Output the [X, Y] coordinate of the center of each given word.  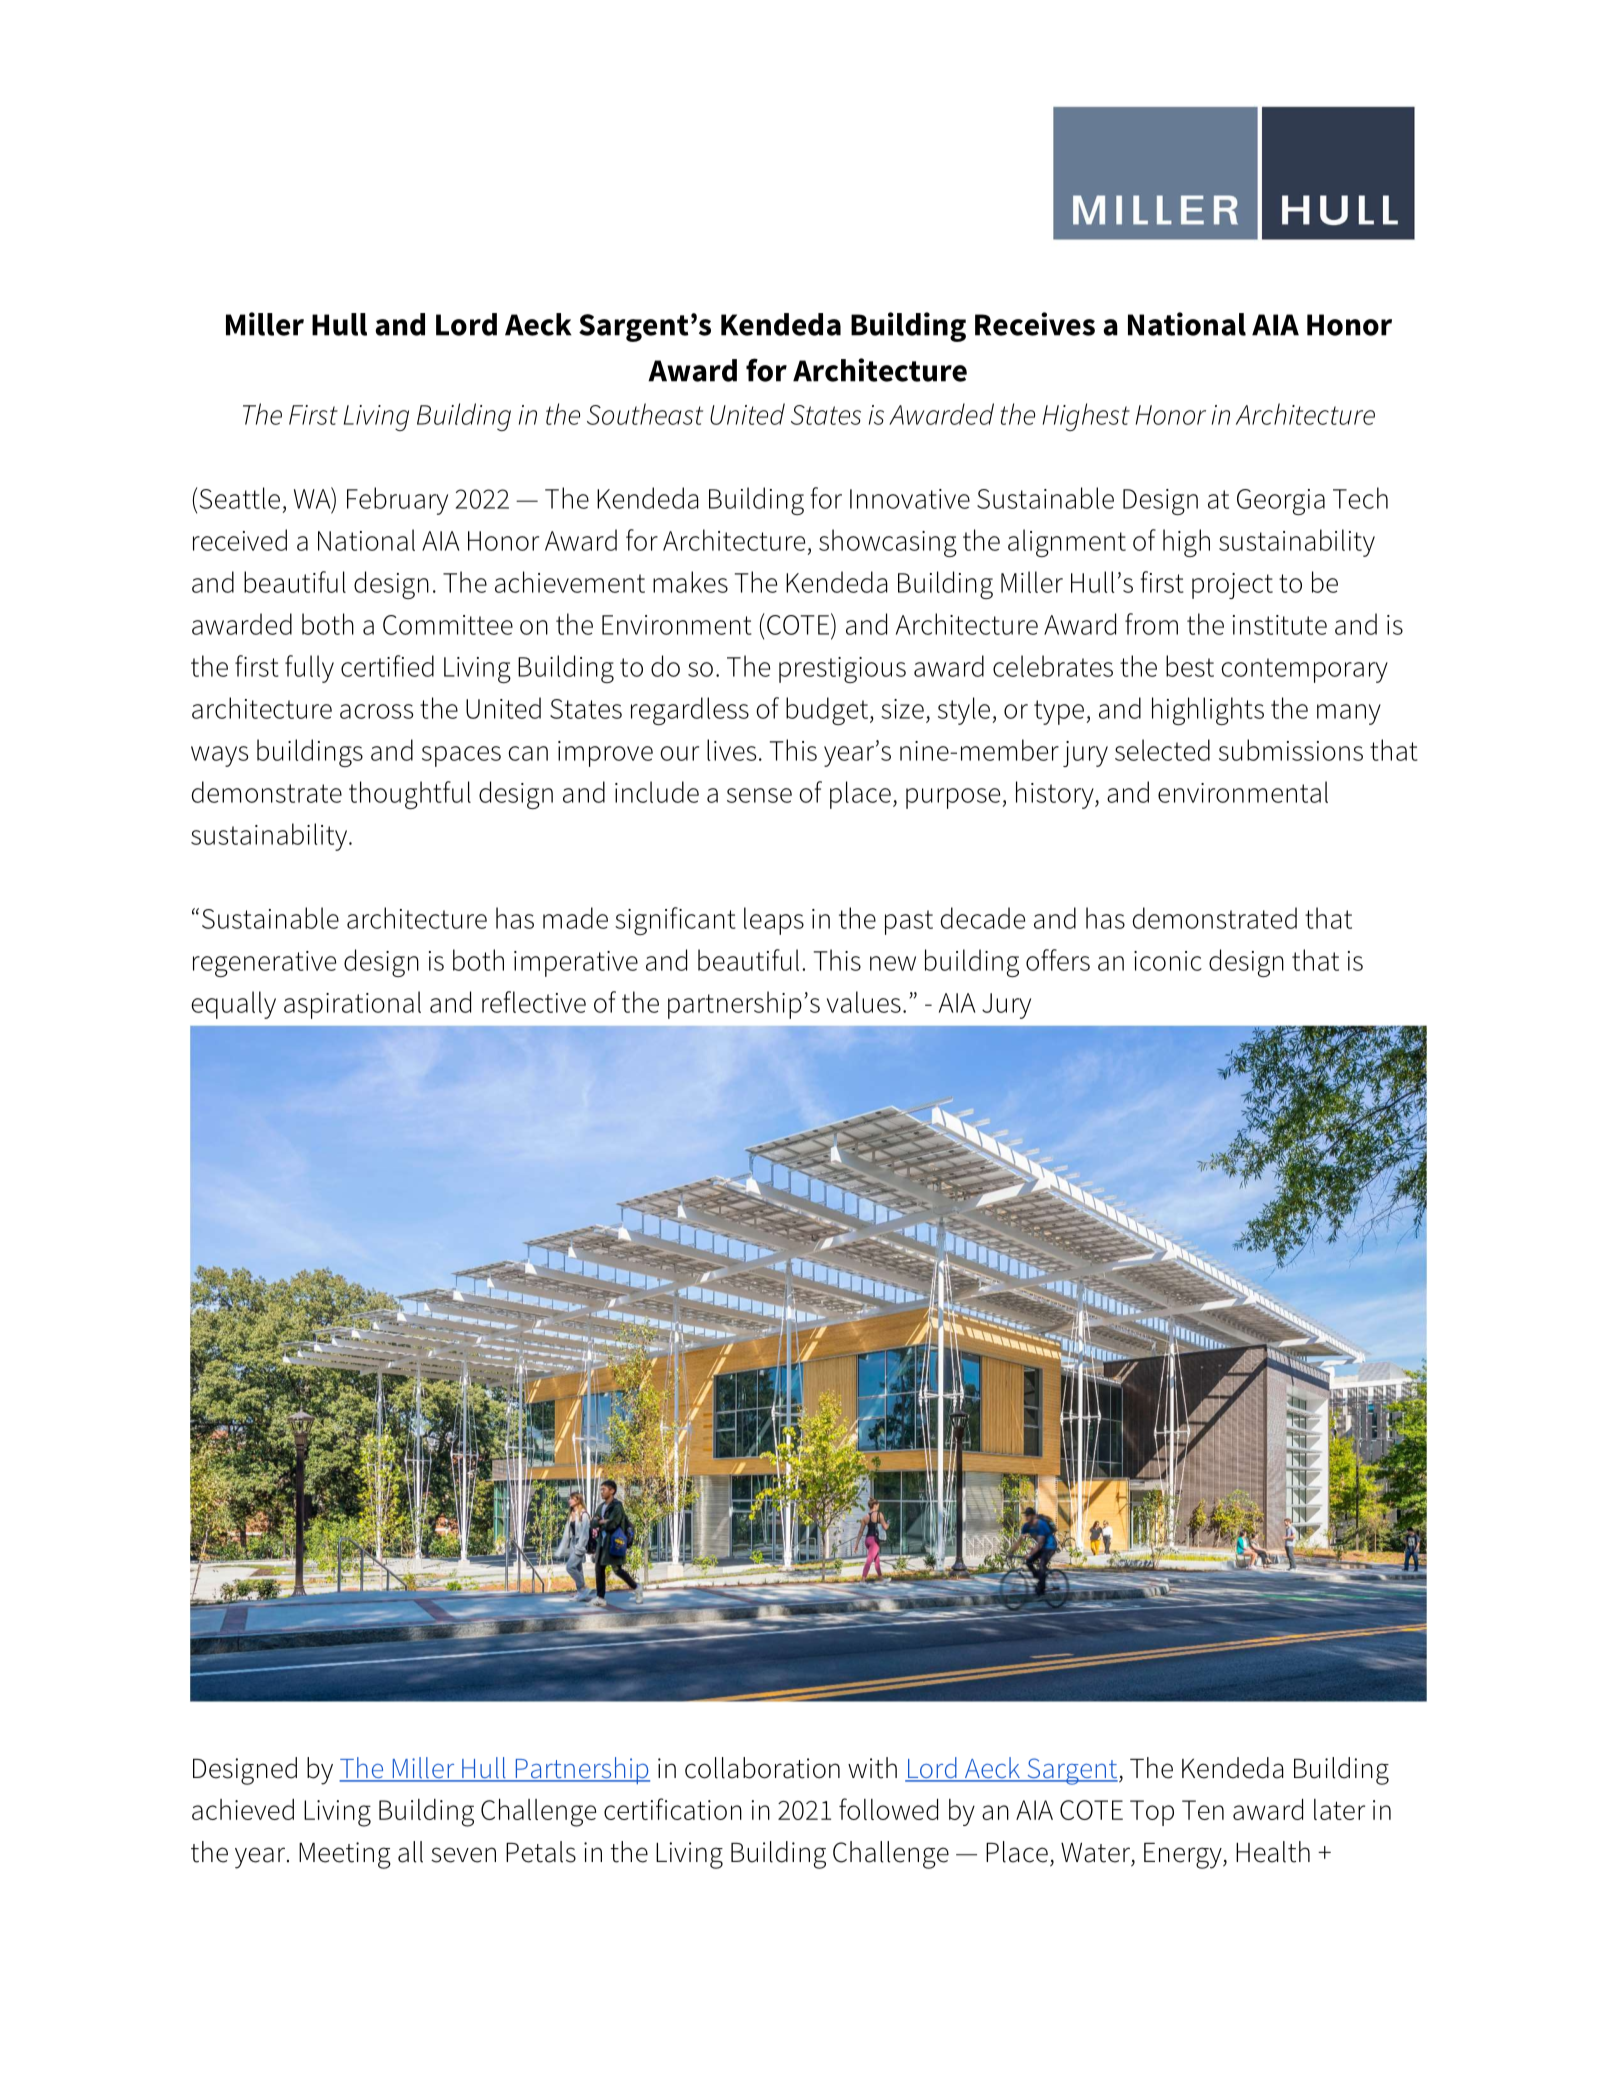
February [397, 501]
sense [759, 795]
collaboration [762, 1768]
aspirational [352, 1005]
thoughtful [410, 795]
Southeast [645, 414]
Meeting [345, 1855]
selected [1162, 750]
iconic [1168, 961]
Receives [1035, 324]
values [864, 1002]
